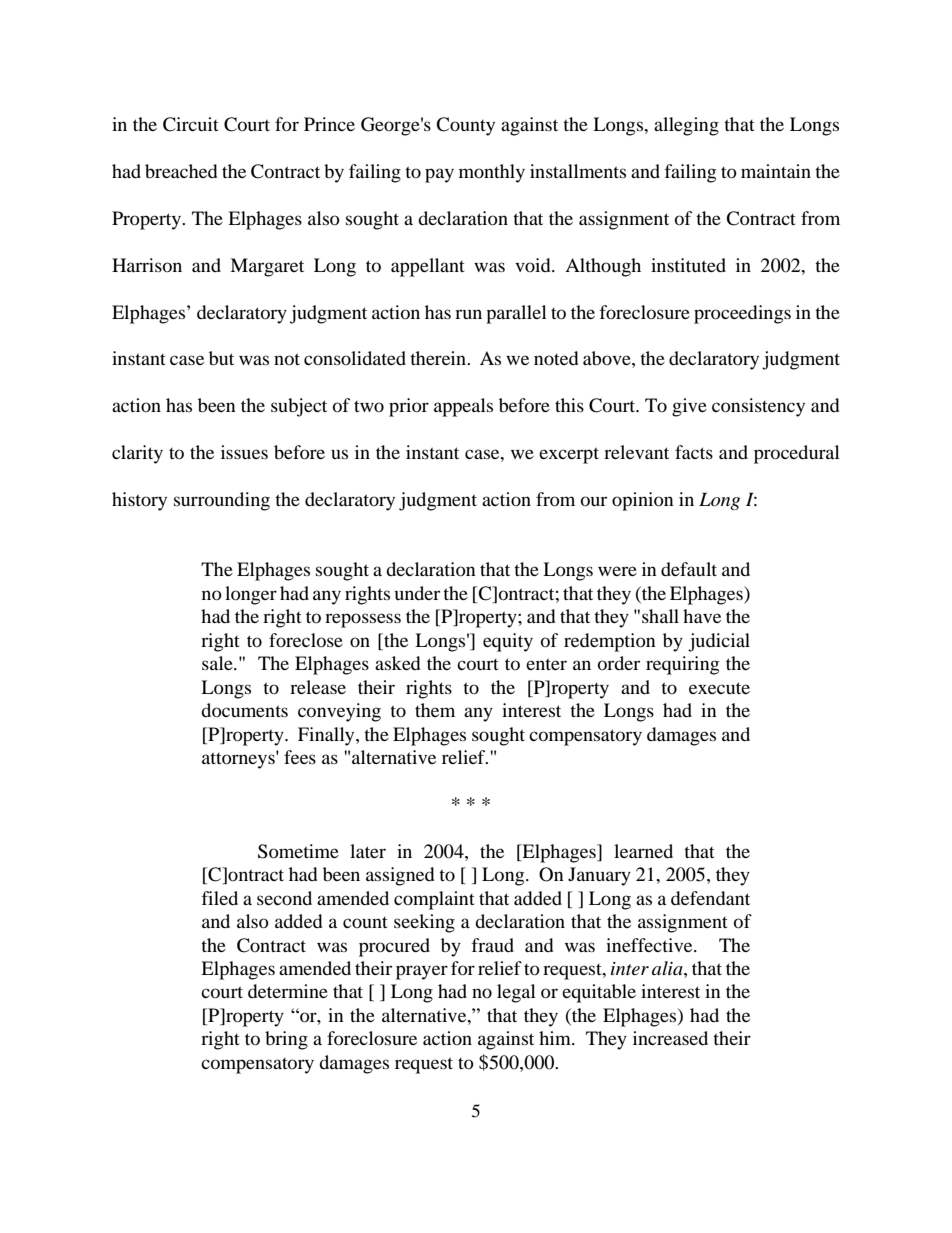  What do you see at coordinates (463, 407) in the screenshot?
I see `appeals` at bounding box center [463, 407].
